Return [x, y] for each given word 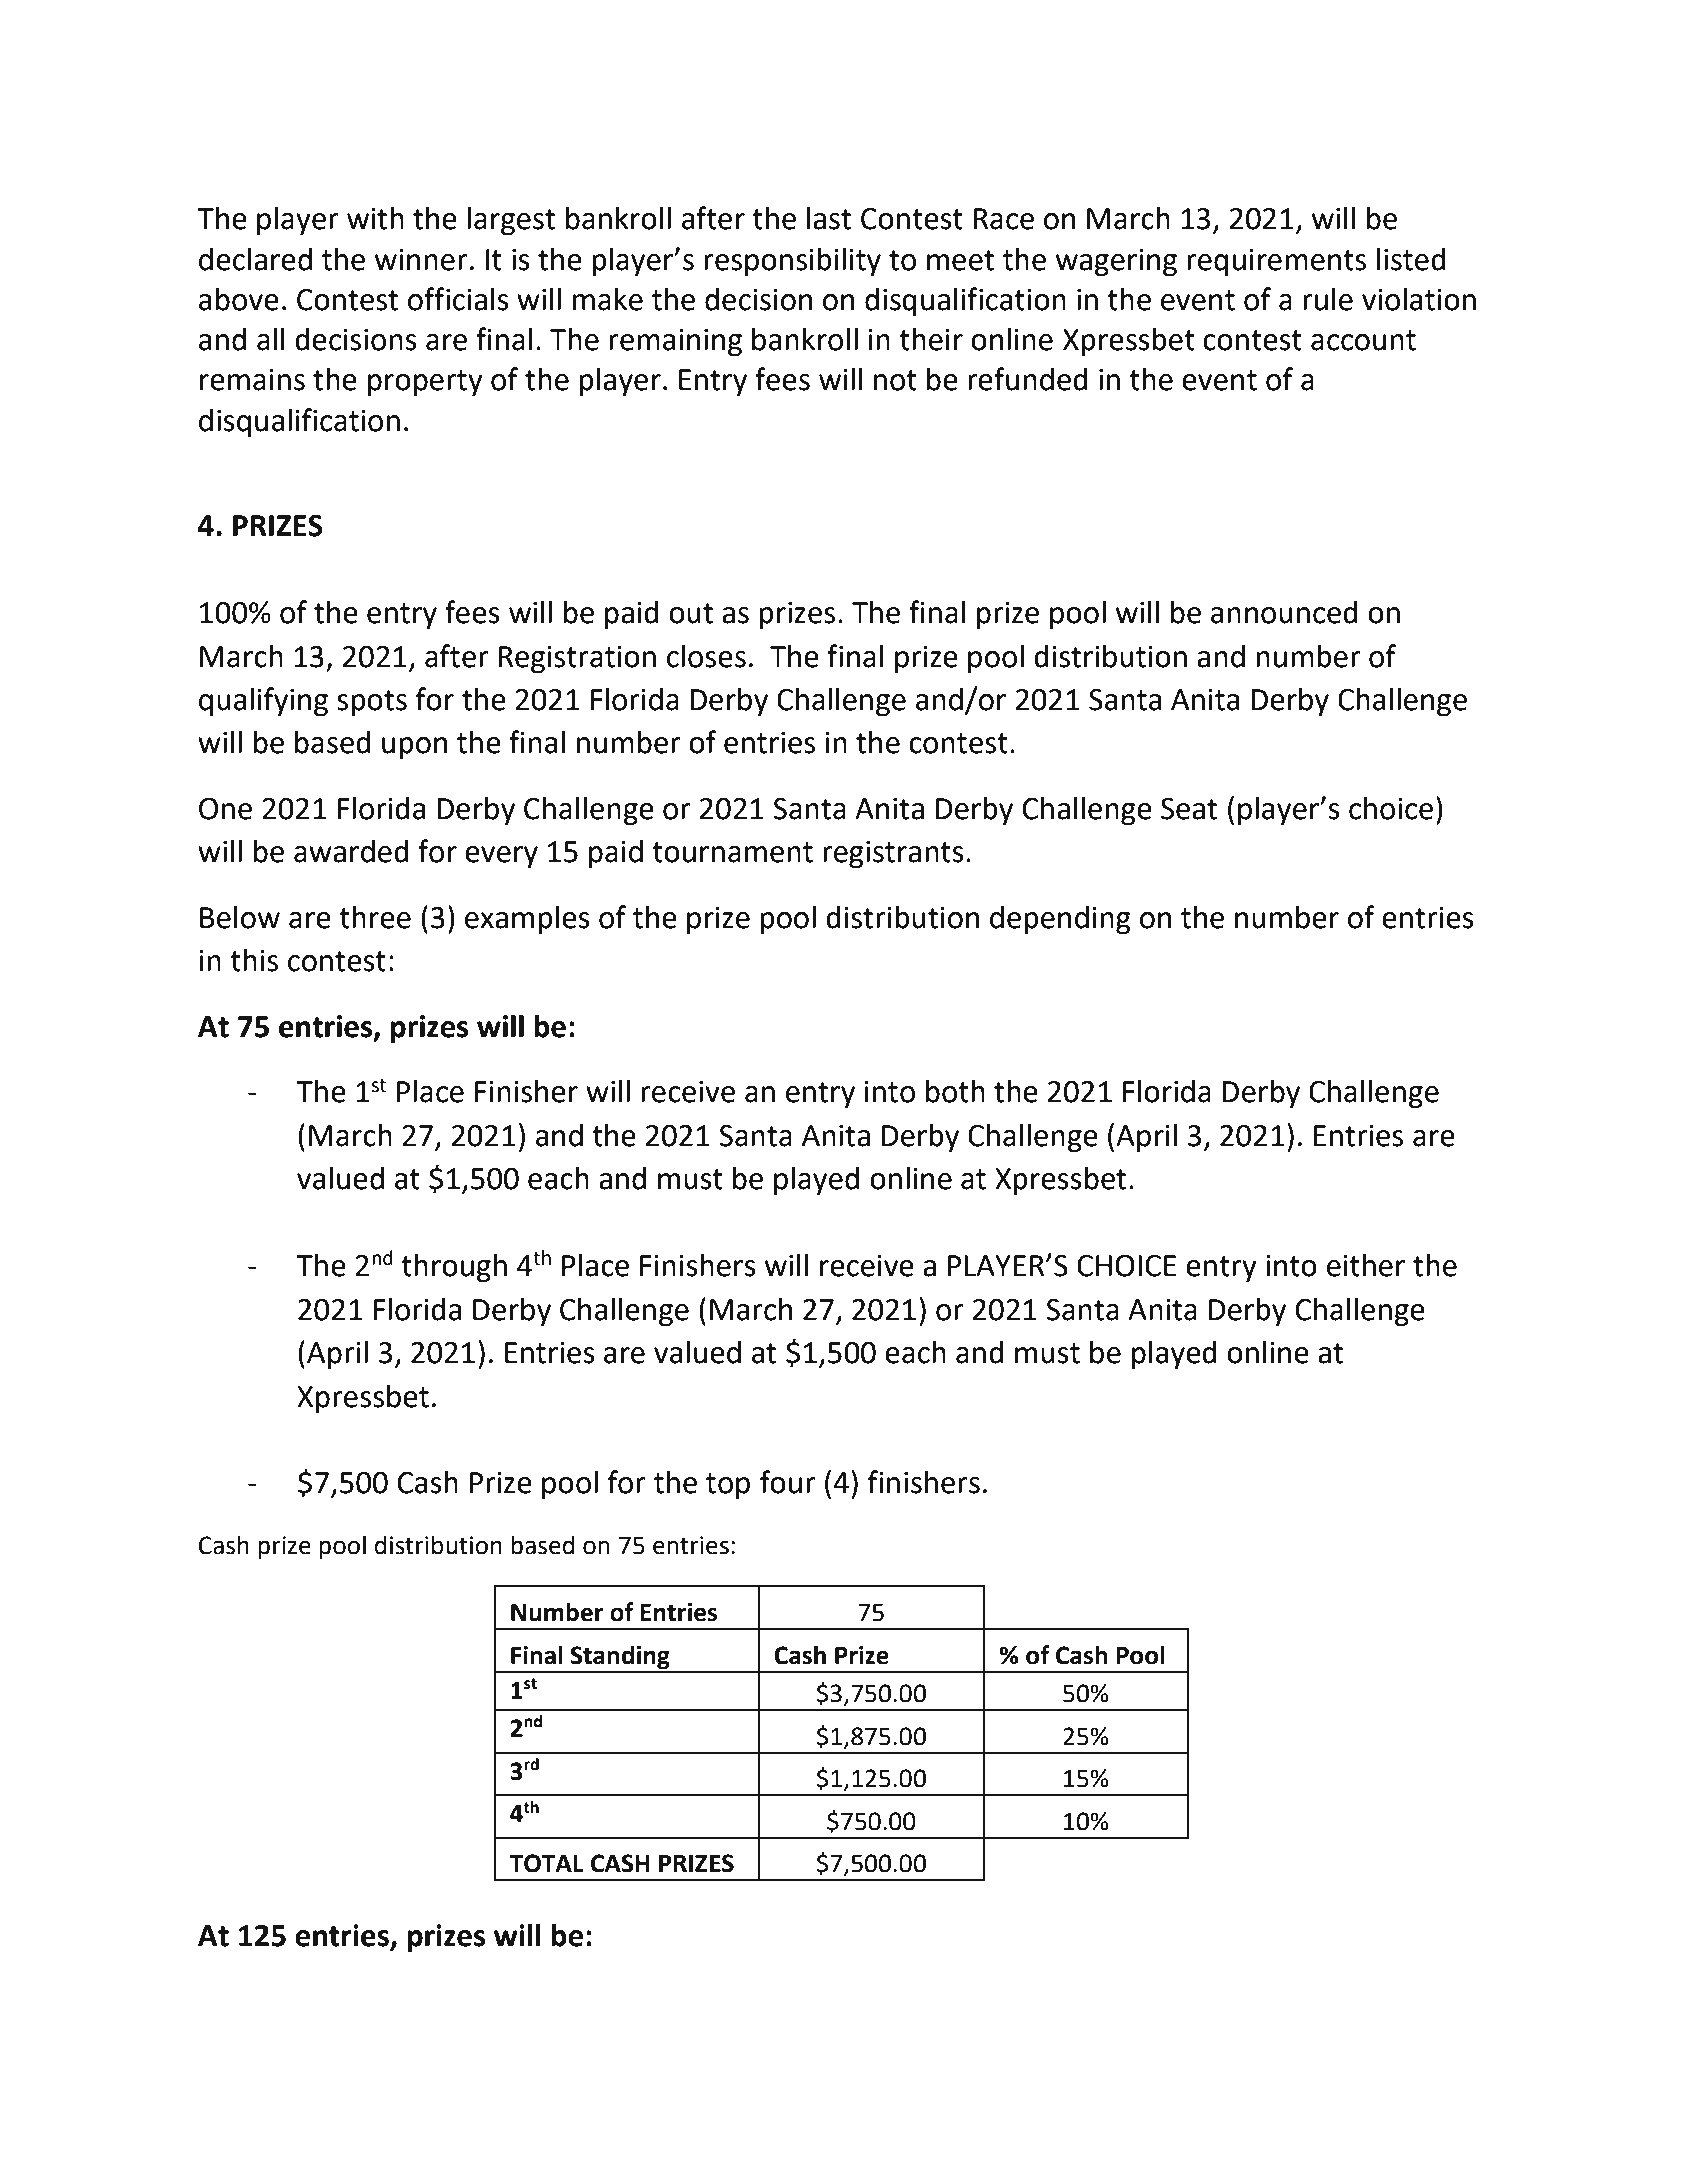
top [728, 1486]
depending [1060, 920]
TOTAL [546, 1863]
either [1366, 1265]
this [254, 960]
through [454, 1268]
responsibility [792, 262]
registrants [893, 855]
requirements [1276, 263]
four [788, 1482]
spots [372, 703]
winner [421, 260]
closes [706, 656]
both [955, 1091]
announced [1284, 612]
